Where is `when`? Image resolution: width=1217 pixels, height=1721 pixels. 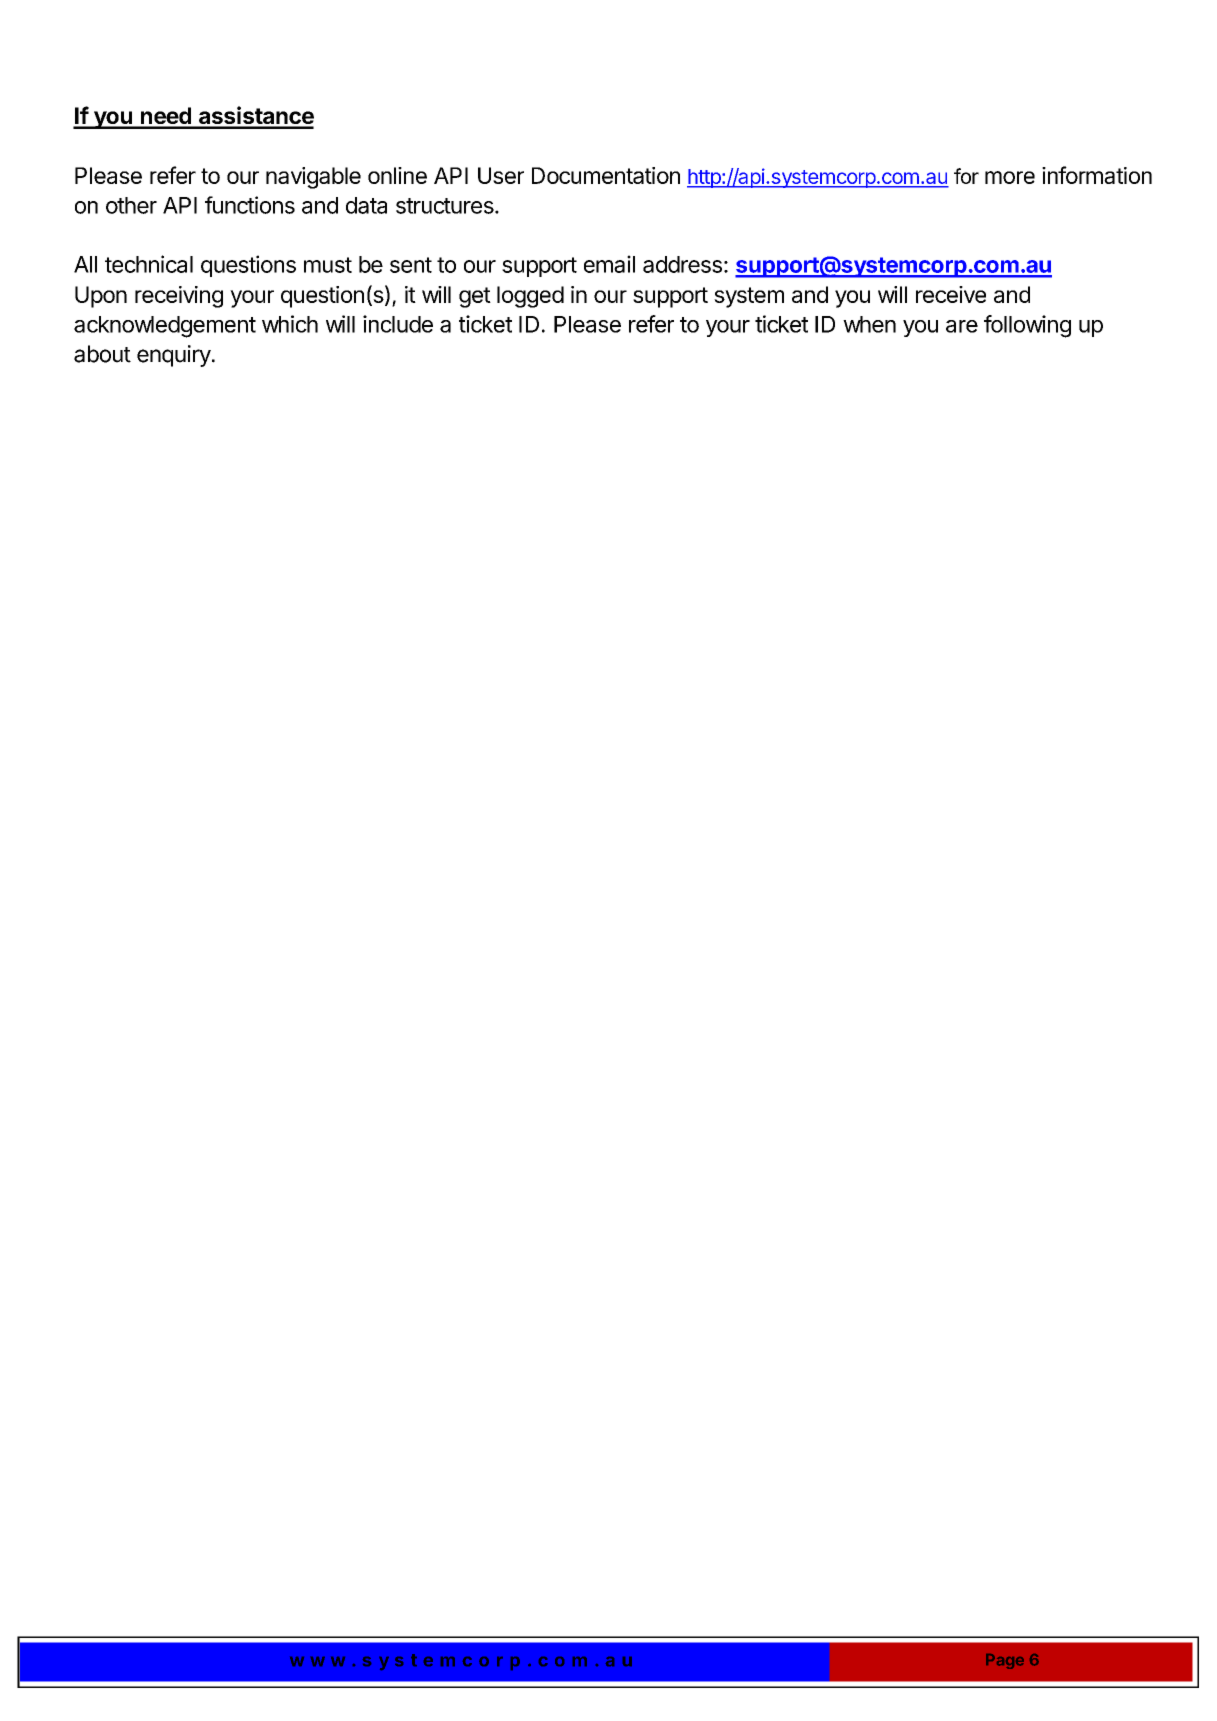
when is located at coordinates (869, 324).
